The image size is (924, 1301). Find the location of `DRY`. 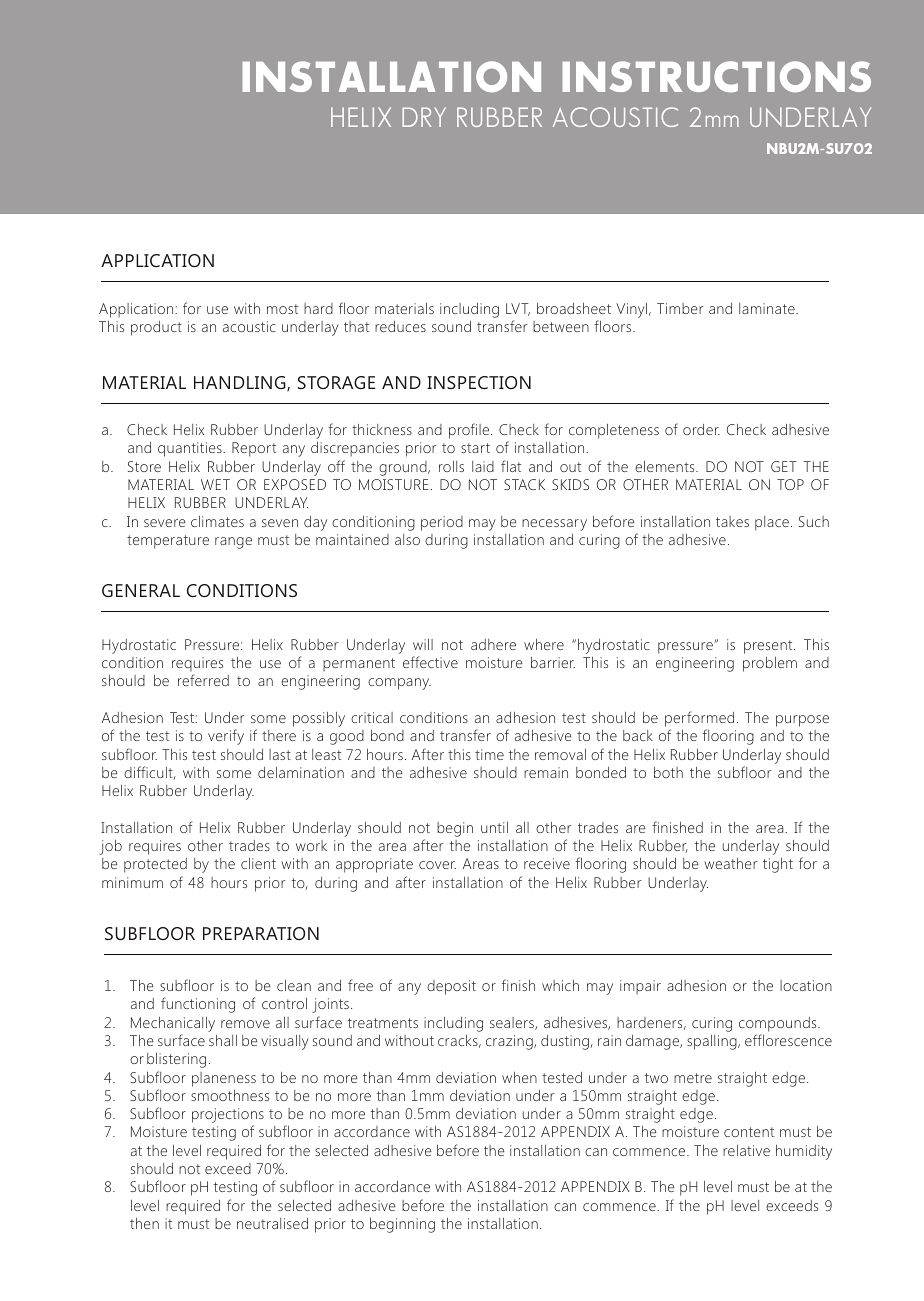

DRY is located at coordinates (424, 117).
